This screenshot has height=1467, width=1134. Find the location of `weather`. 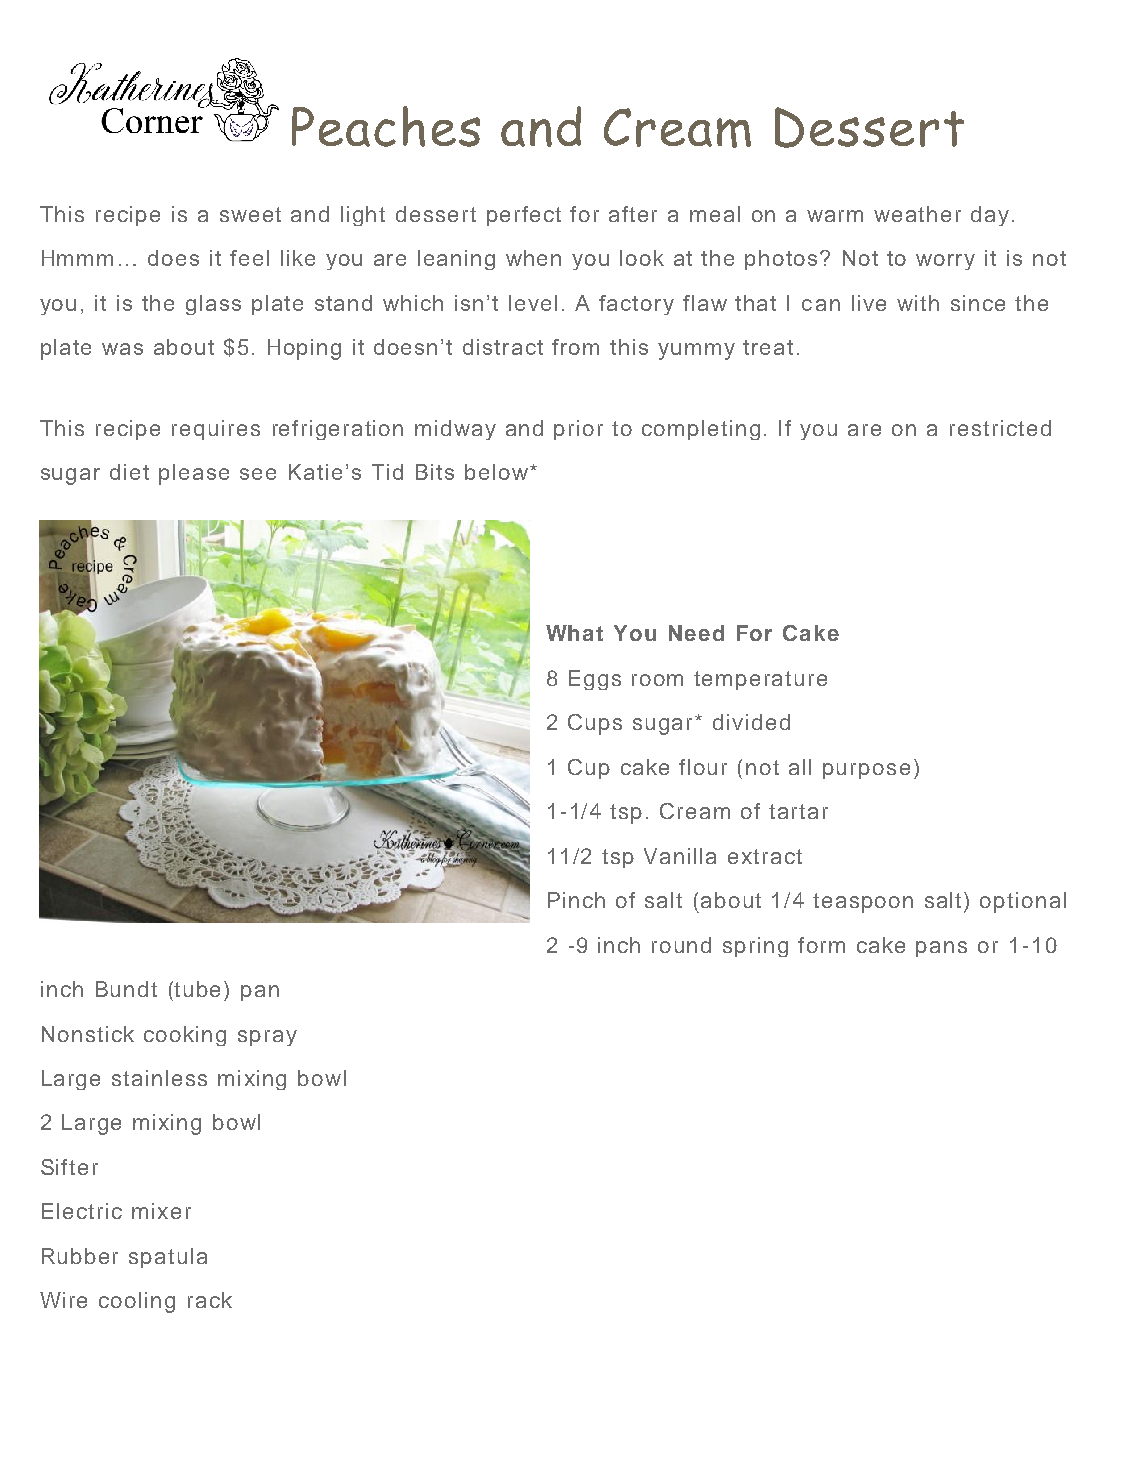

weather is located at coordinates (917, 214).
